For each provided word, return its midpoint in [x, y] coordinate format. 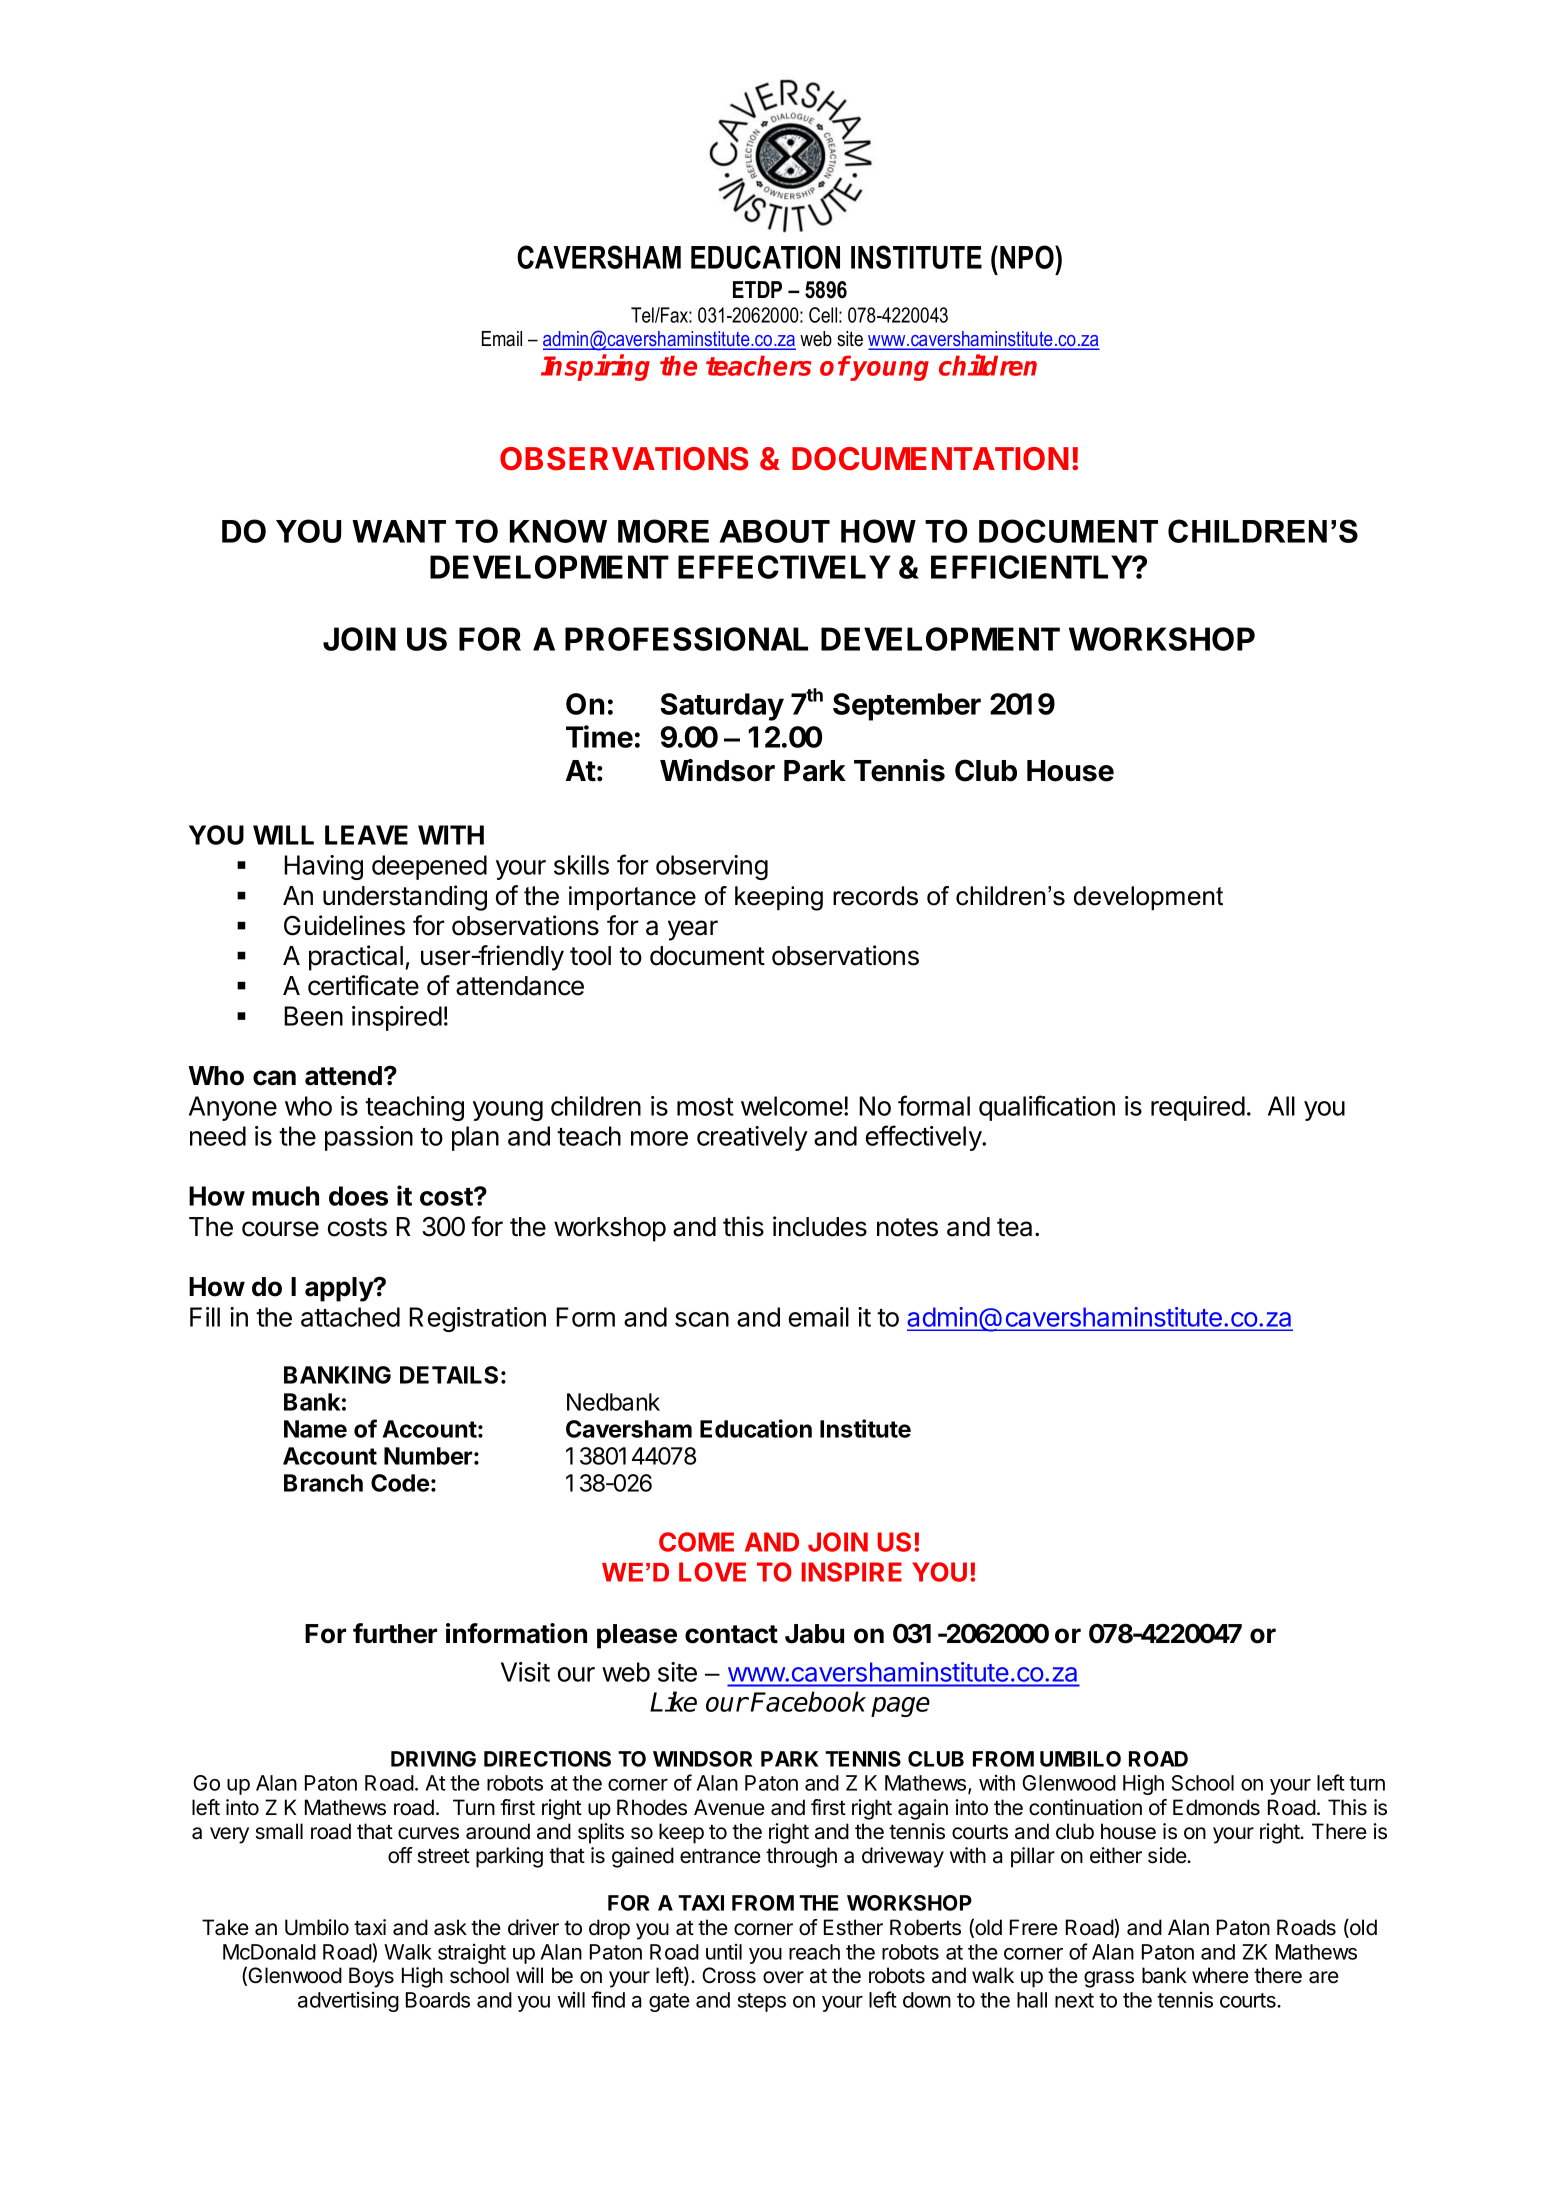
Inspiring [595, 367]
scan [702, 1319]
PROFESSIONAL [686, 639]
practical [356, 958]
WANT [399, 531]
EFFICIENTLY [1032, 567]
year [693, 930]
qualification [1047, 1108]
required [1198, 1108]
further [395, 1633]
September [907, 707]
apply [340, 1289]
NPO [1028, 257]
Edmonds [1216, 1807]
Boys [371, 1977]
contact [731, 1634]
